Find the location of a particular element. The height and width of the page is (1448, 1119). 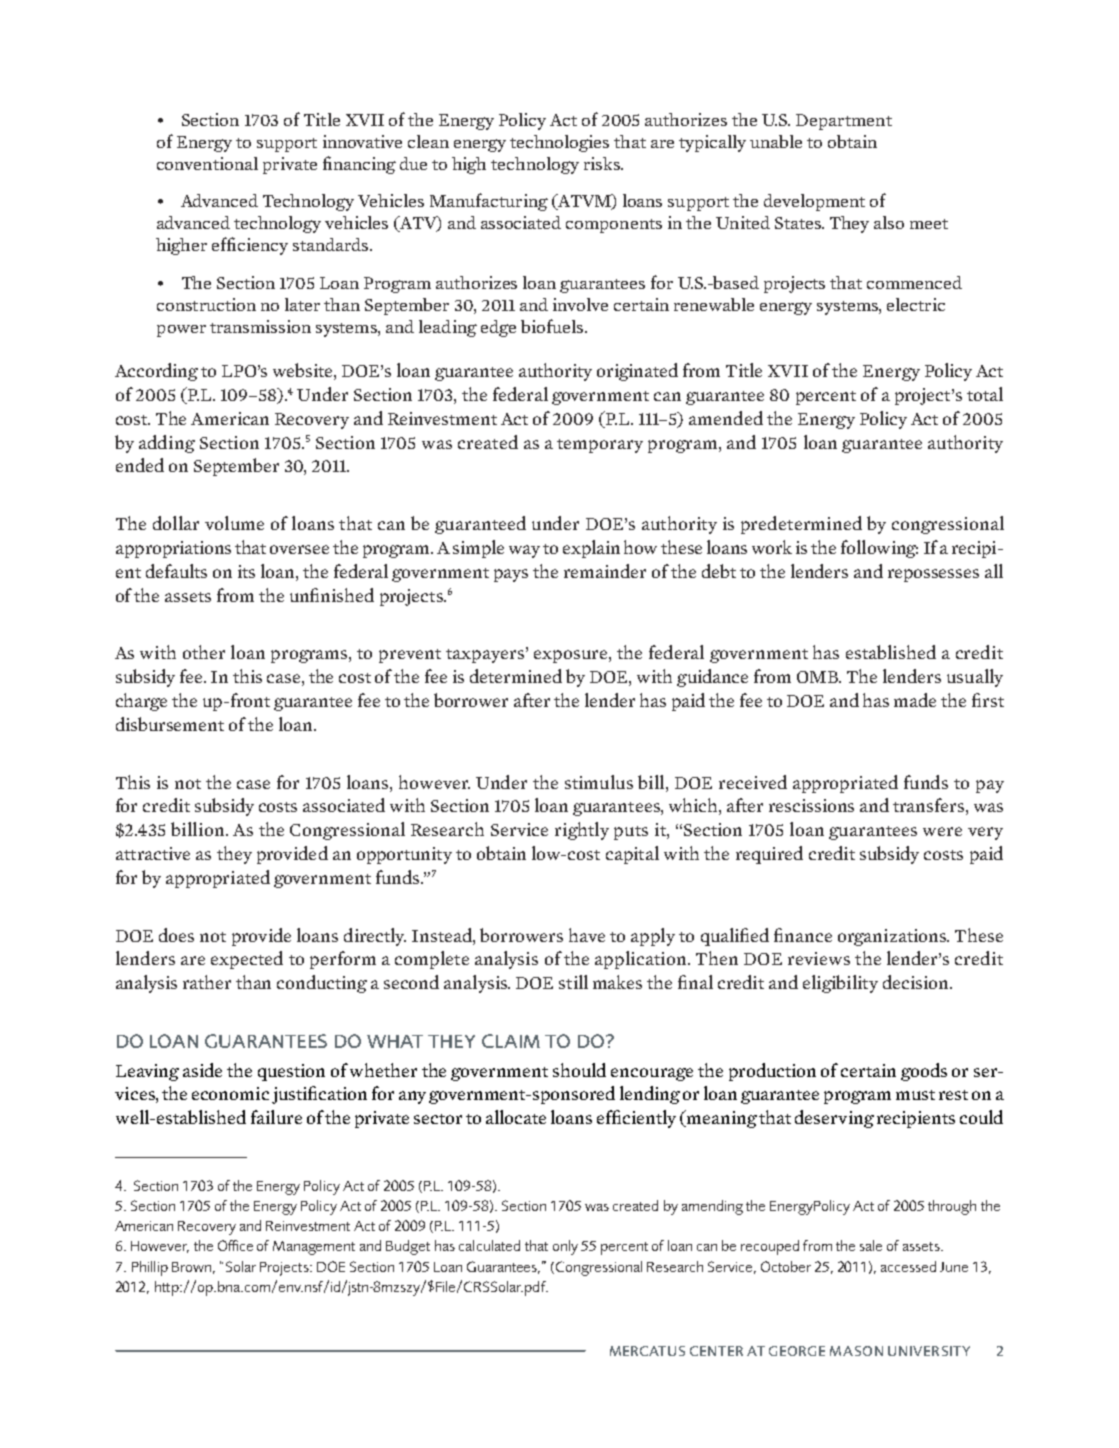

originated is located at coordinates (637, 372).
